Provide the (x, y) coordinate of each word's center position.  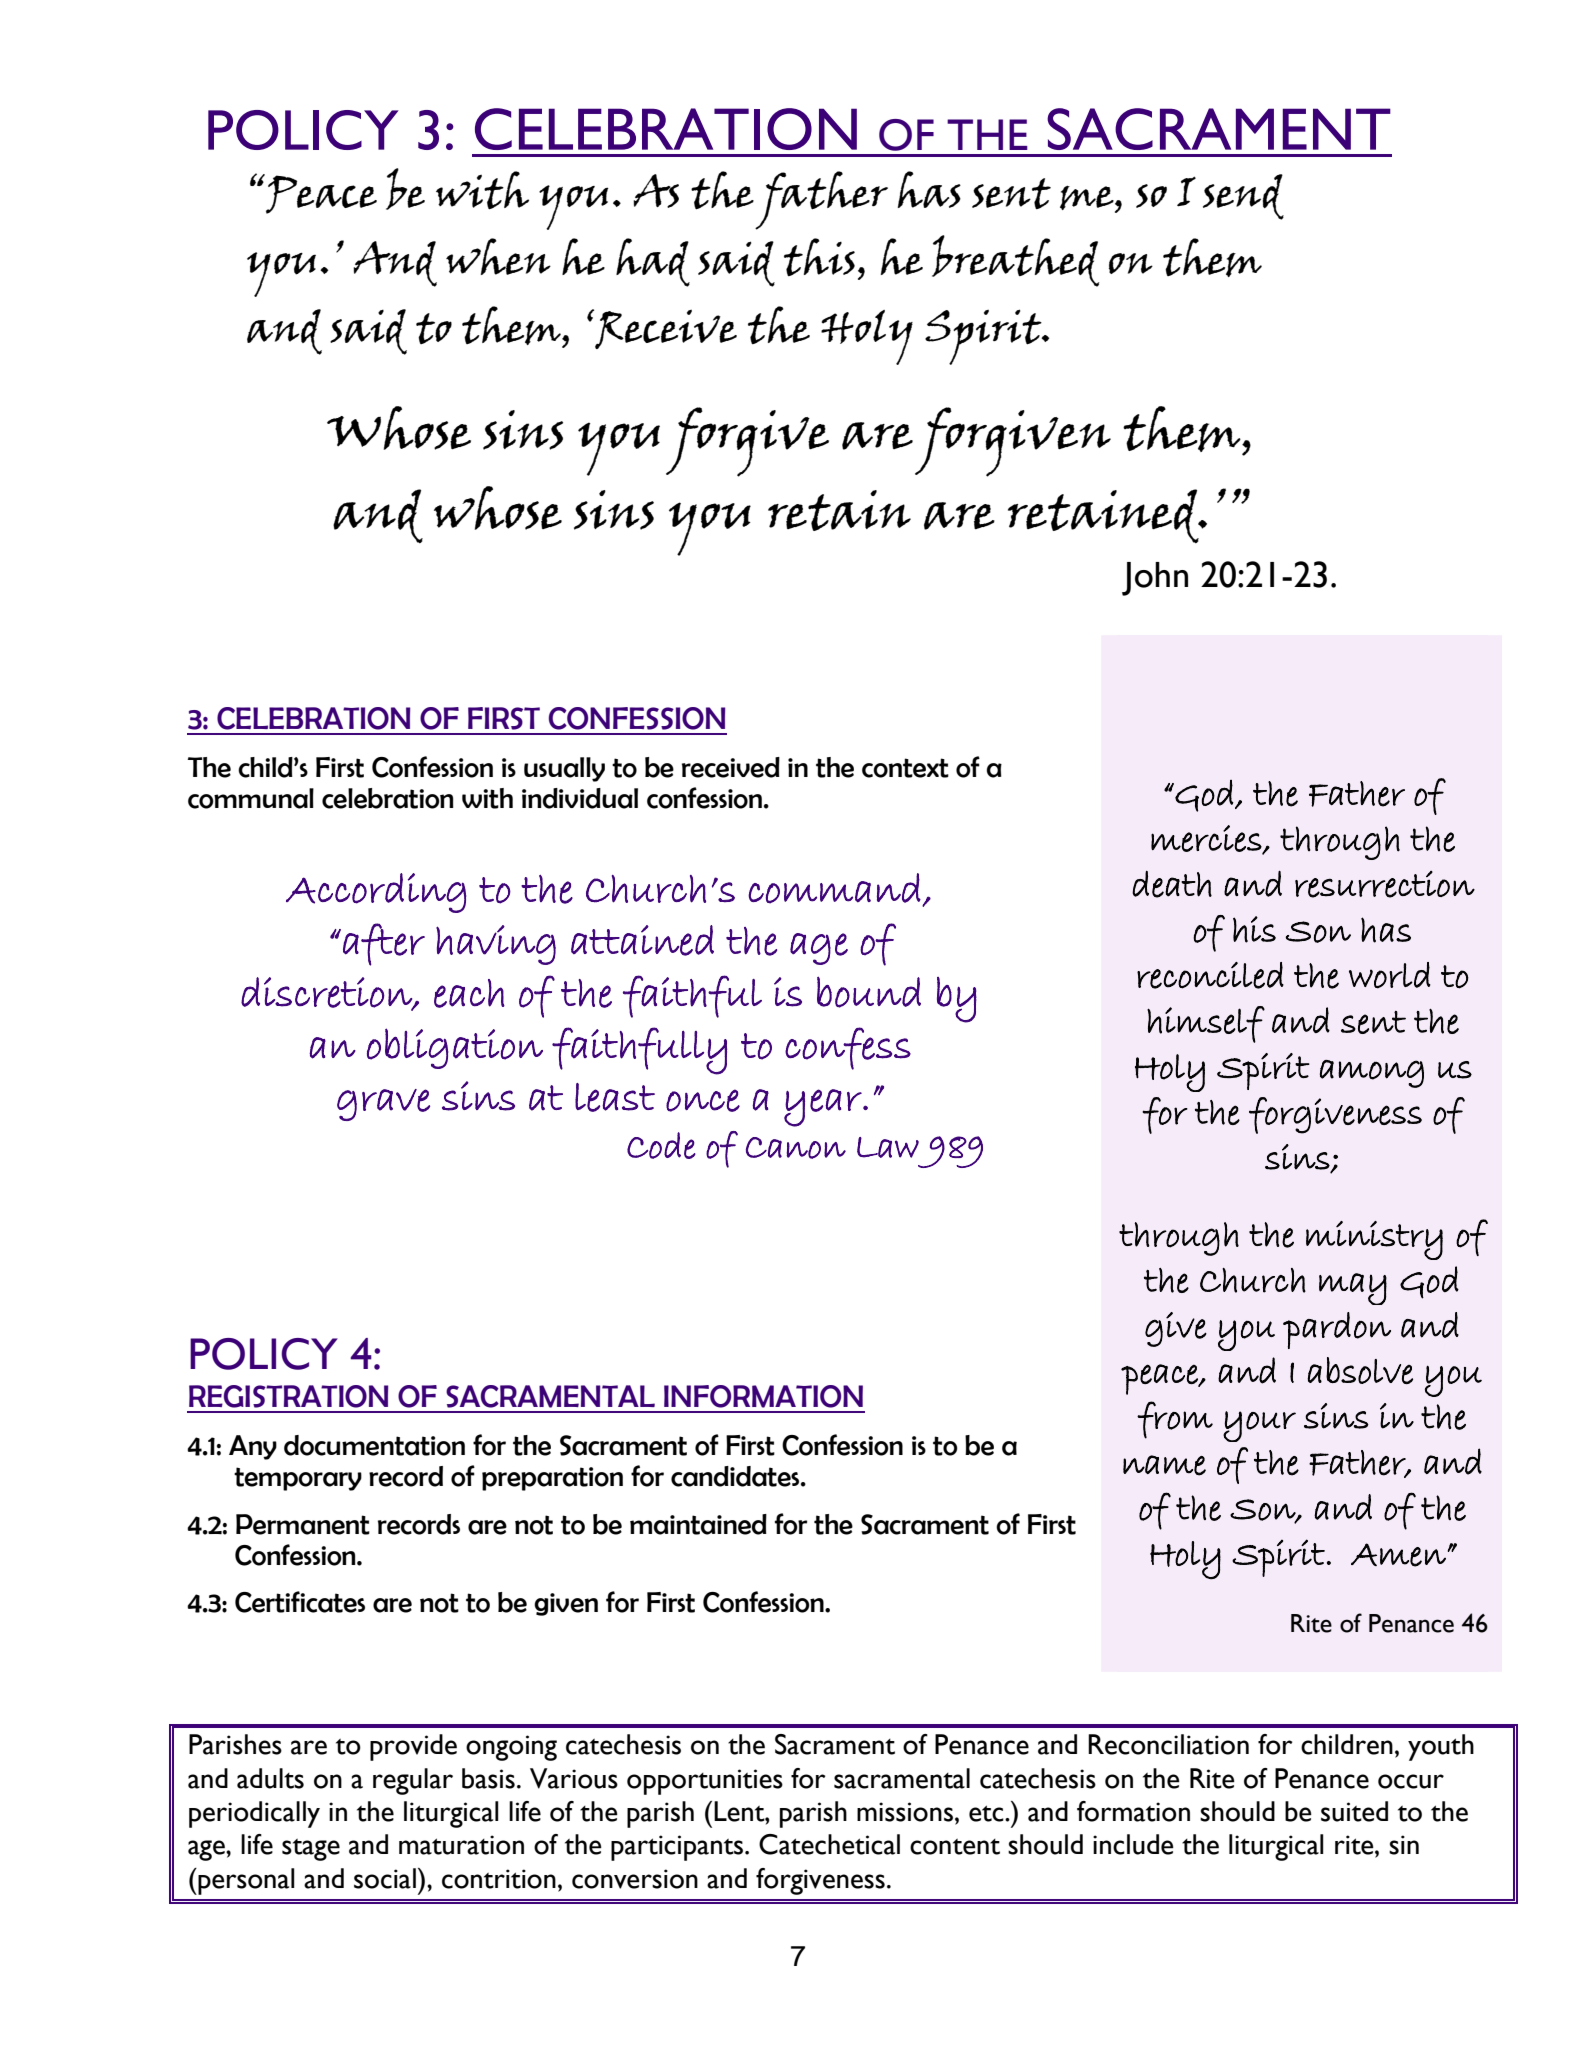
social (385, 1878)
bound (869, 992)
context (905, 768)
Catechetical (829, 1844)
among (1372, 1074)
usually (564, 769)
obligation (455, 1048)
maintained (698, 1524)
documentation (374, 1445)
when (498, 256)
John (1155, 579)
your (1259, 1426)
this (819, 257)
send (1243, 197)
